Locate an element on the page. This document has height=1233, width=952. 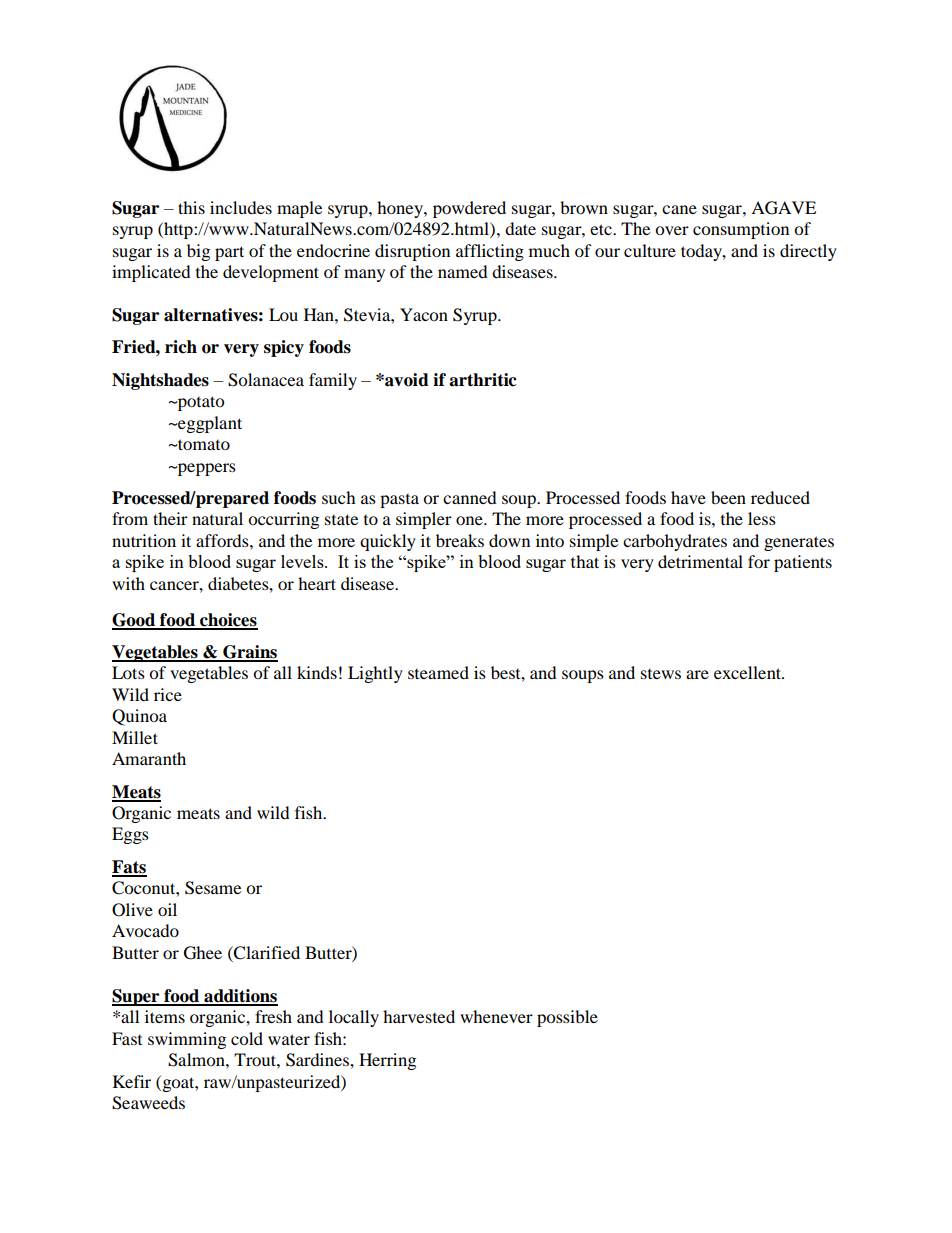
afflicting is located at coordinates (490, 252).
